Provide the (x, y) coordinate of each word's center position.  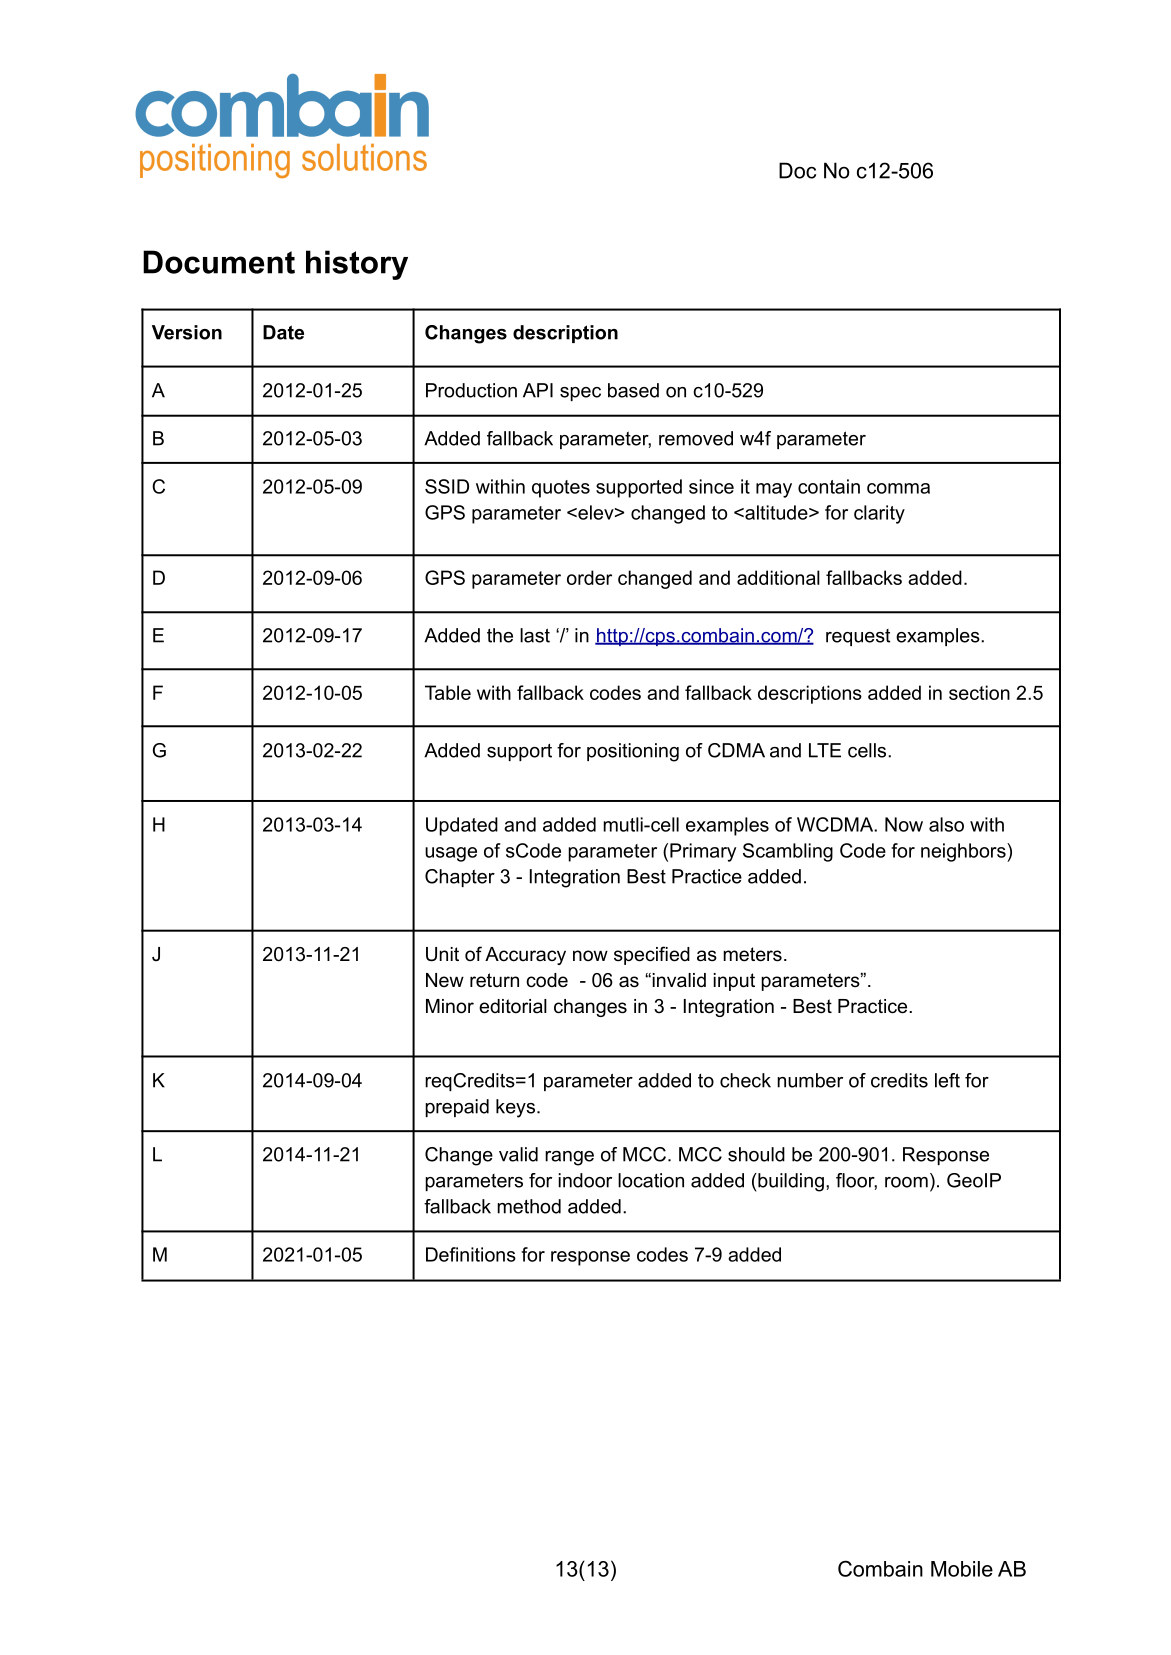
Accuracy (525, 956)
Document (219, 262)
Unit (442, 954)
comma (898, 488)
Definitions (471, 1254)
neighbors (964, 852)
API (538, 390)
